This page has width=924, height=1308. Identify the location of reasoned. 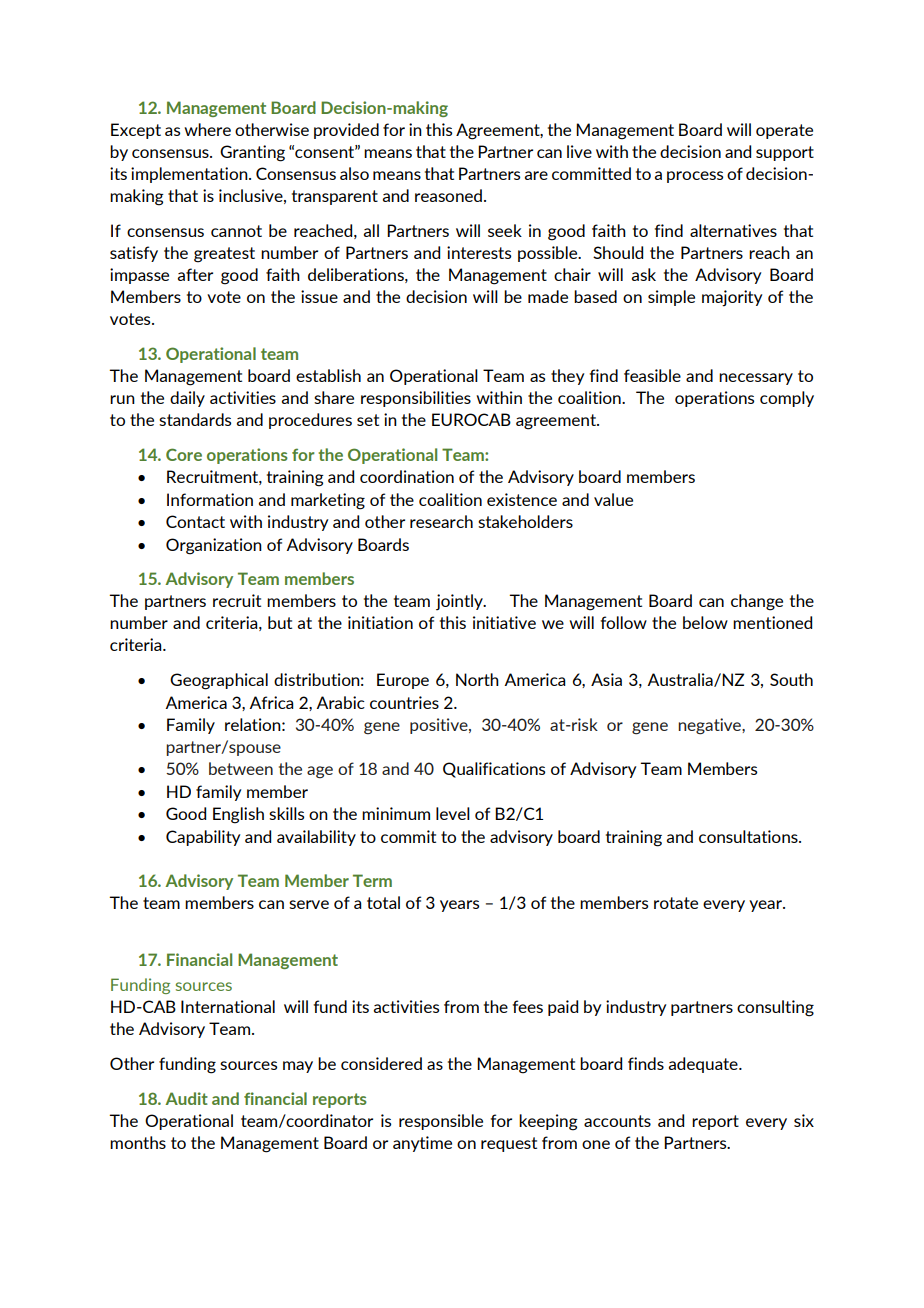
(448, 195).
